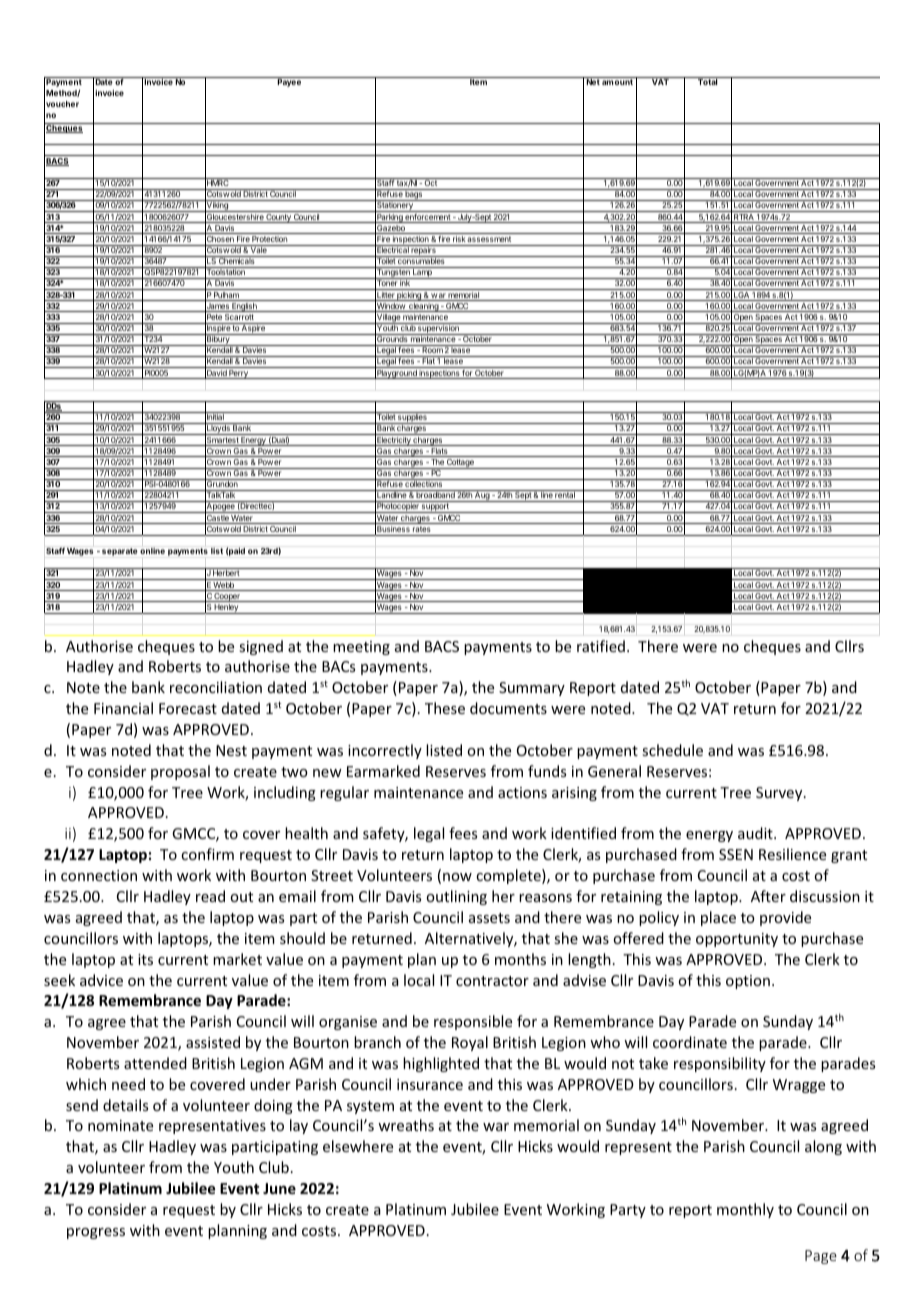  I want to click on progress, so click(96, 1233).
